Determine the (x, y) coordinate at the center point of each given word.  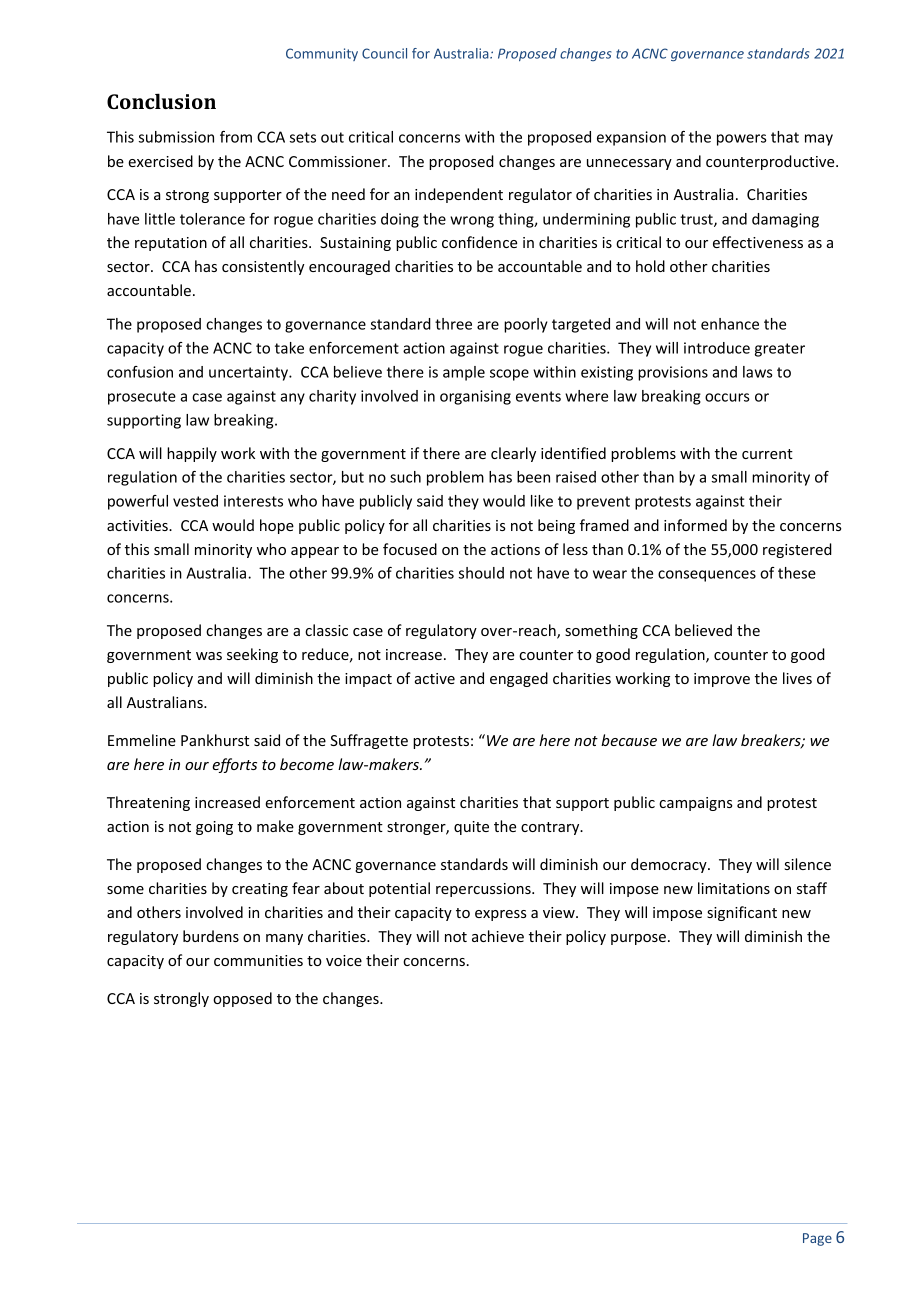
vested (195, 501)
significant (742, 913)
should (481, 573)
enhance (730, 324)
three (453, 324)
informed (695, 525)
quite (471, 828)
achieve (498, 936)
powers (742, 140)
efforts (234, 765)
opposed (242, 999)
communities (258, 960)
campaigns (696, 804)
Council (384, 53)
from (236, 137)
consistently (263, 267)
